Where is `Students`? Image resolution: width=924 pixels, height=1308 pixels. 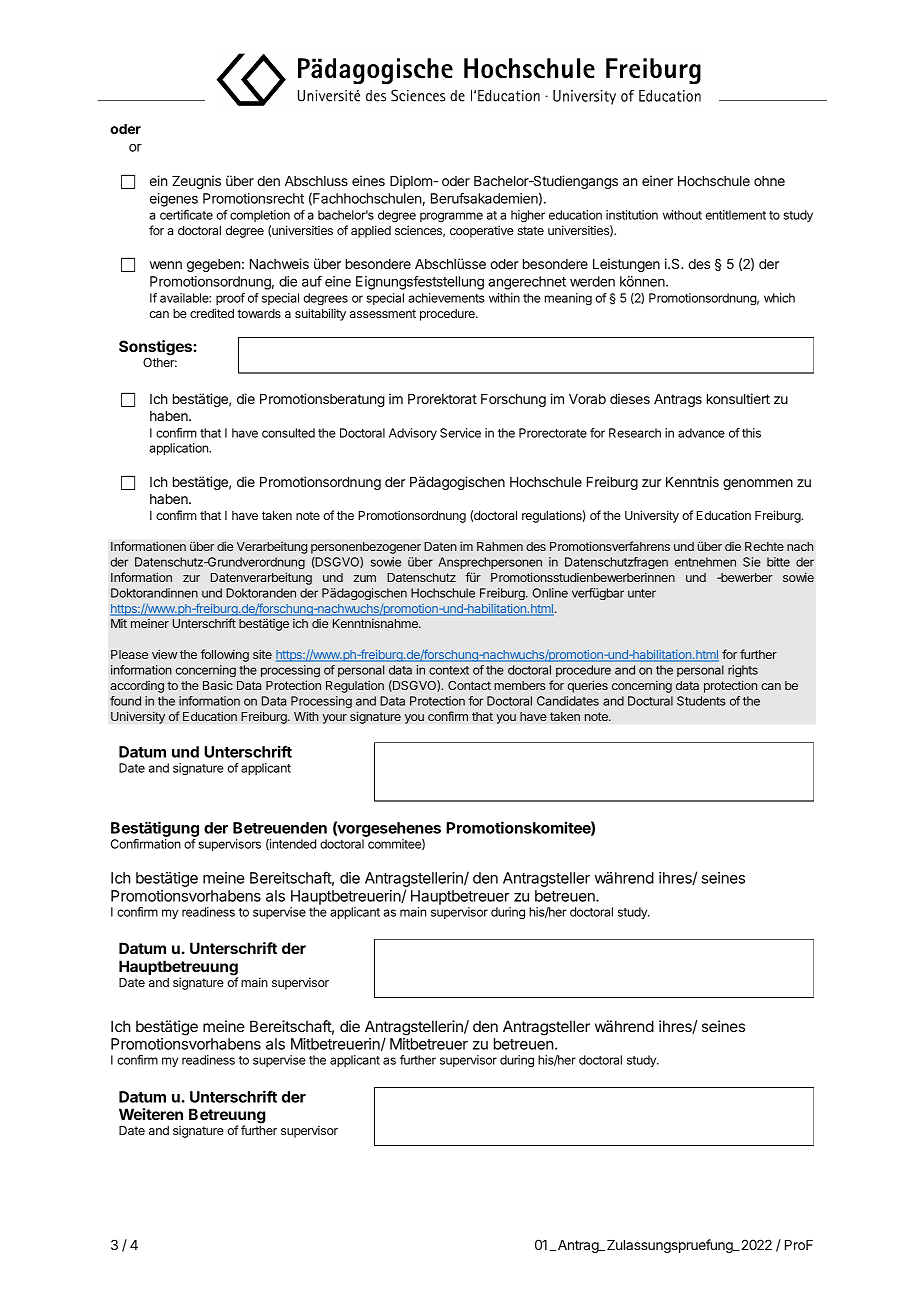 Students is located at coordinates (701, 701).
